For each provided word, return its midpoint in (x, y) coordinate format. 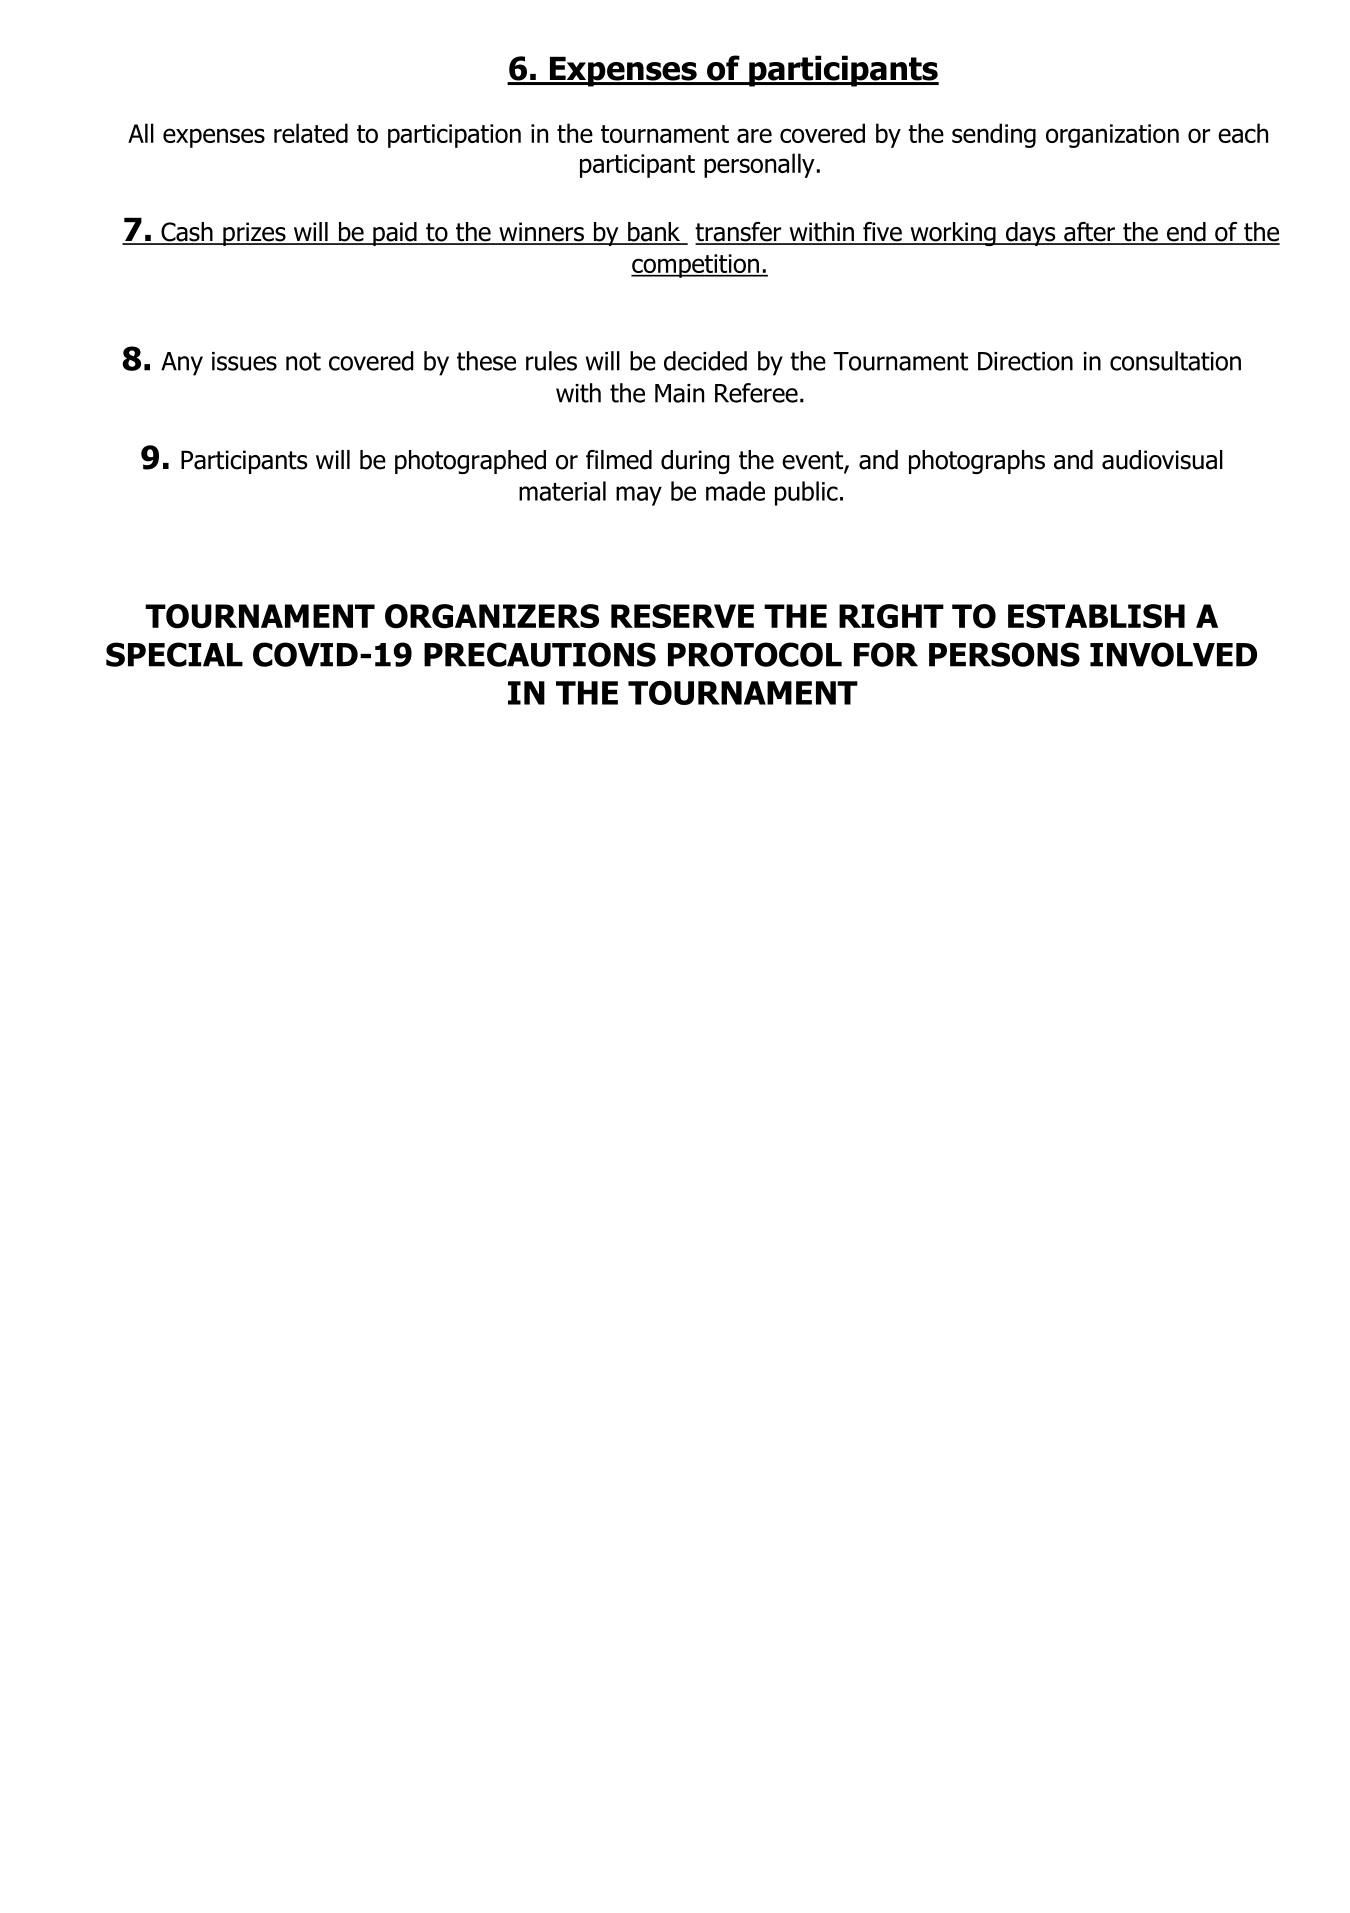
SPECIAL (174, 654)
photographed (470, 462)
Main (679, 393)
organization (1112, 136)
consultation (1175, 361)
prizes (254, 234)
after (1089, 233)
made (735, 491)
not (303, 361)
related (311, 133)
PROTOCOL (755, 654)
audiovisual (1162, 460)
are (754, 135)
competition (696, 266)
